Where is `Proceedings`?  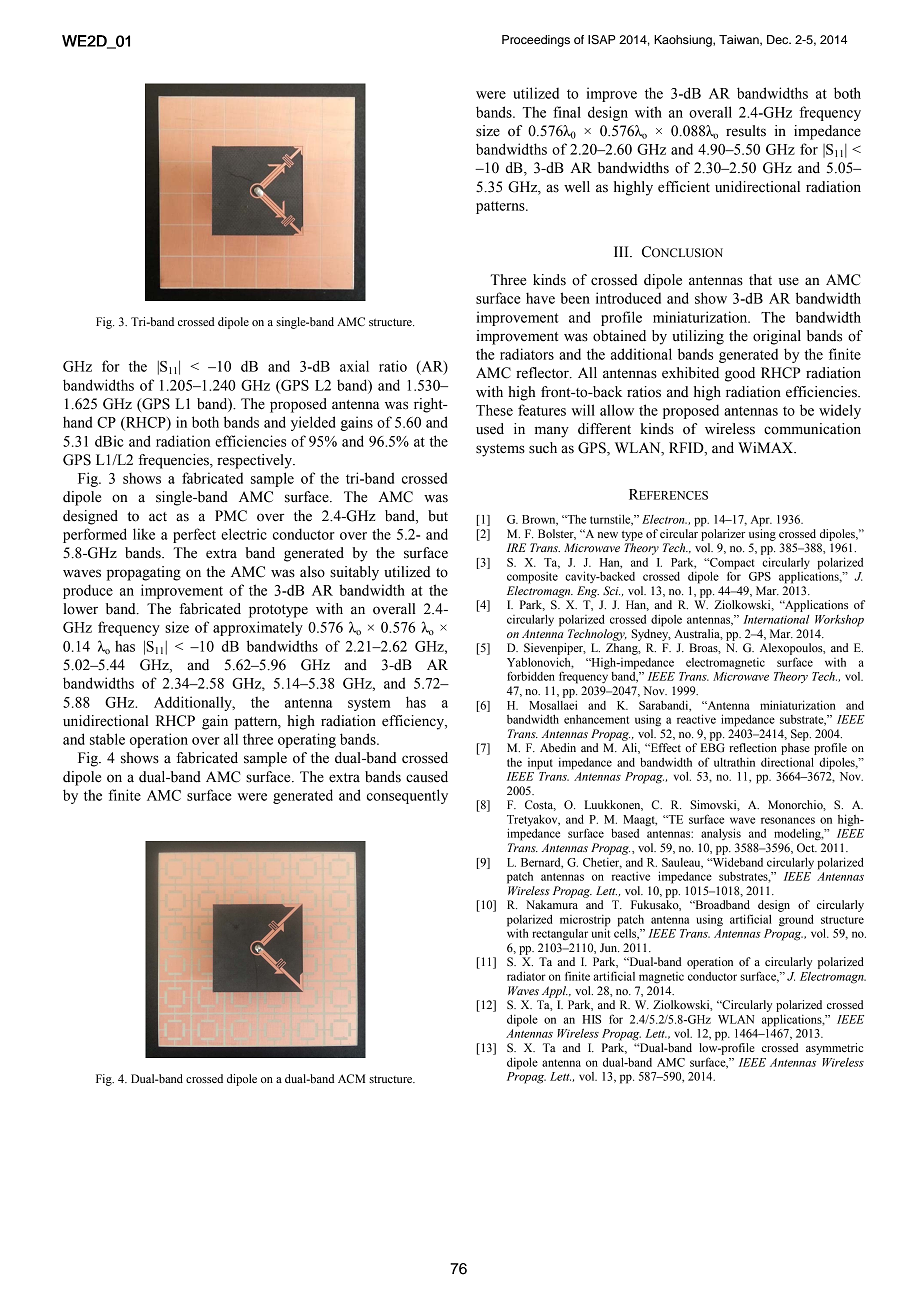 Proceedings is located at coordinates (536, 41).
